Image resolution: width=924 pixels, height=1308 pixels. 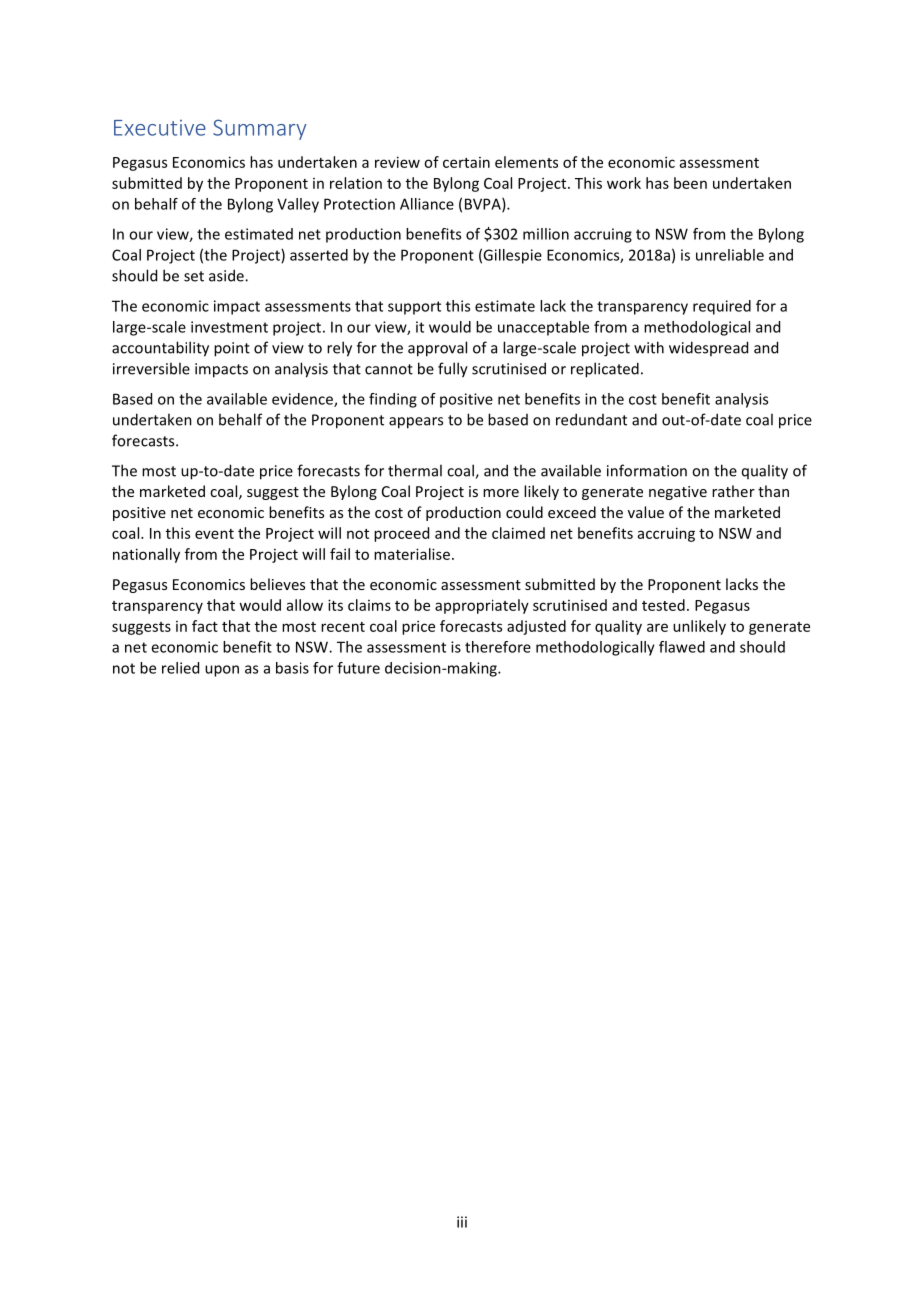 I want to click on Summary, so click(x=260, y=129).
